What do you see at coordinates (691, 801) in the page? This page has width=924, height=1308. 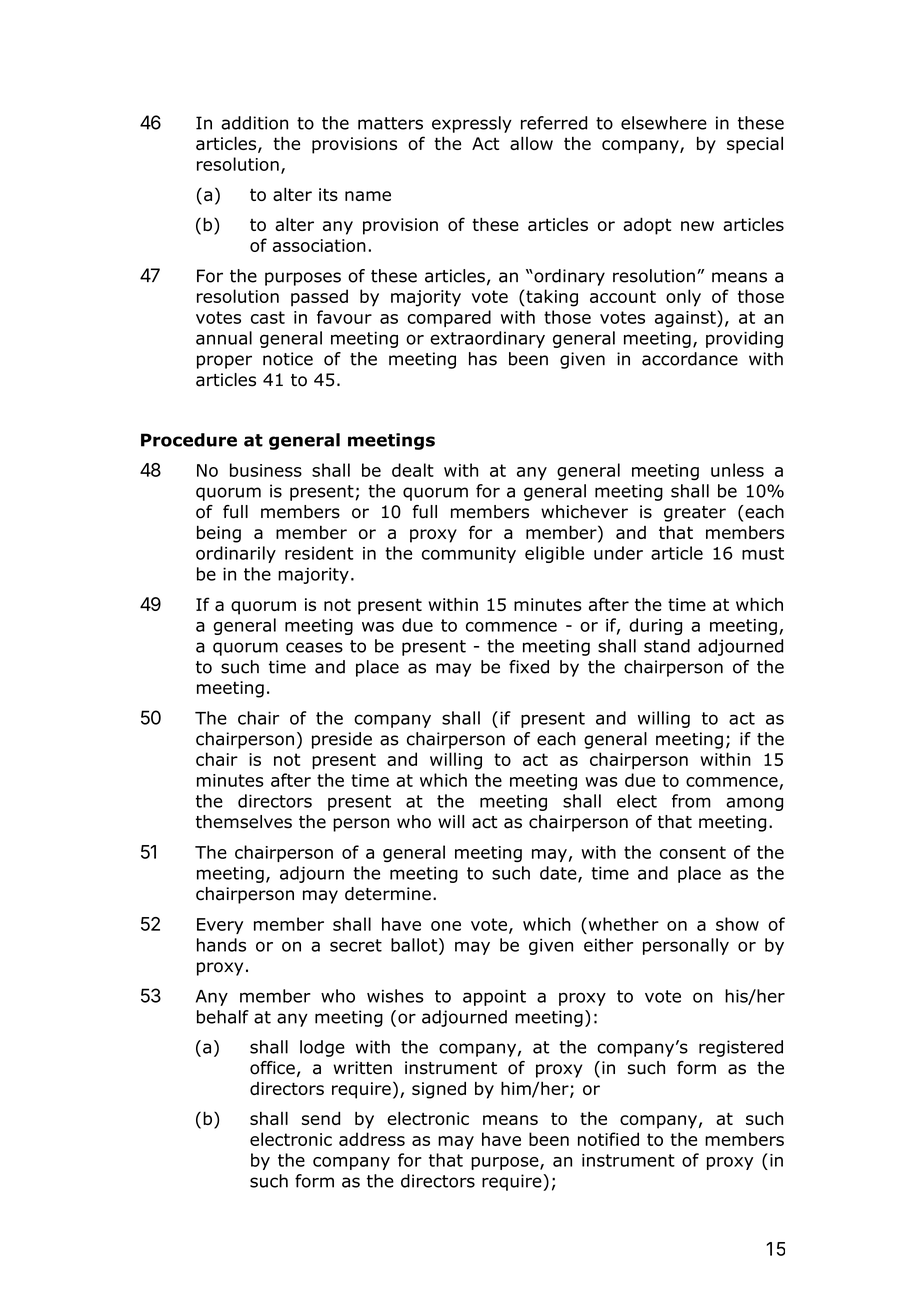 I see `from` at bounding box center [691, 801].
